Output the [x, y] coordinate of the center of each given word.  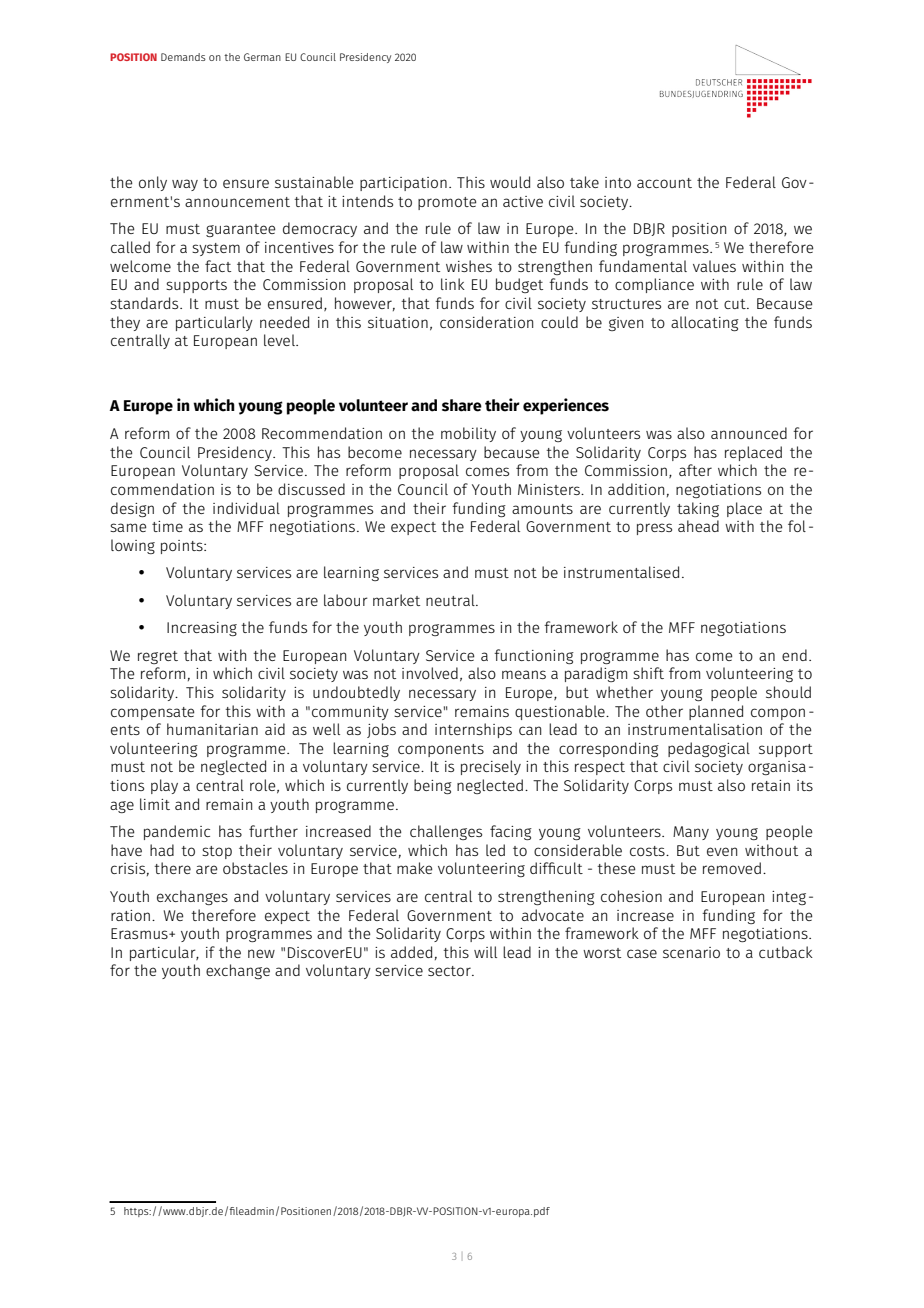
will [485, 952]
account [664, 183]
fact [218, 266]
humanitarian [212, 729]
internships [473, 730]
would [510, 182]
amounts [542, 509]
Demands [183, 57]
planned [716, 712]
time [167, 526]
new [261, 953]
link [453, 284]
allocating [705, 323]
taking [698, 509]
